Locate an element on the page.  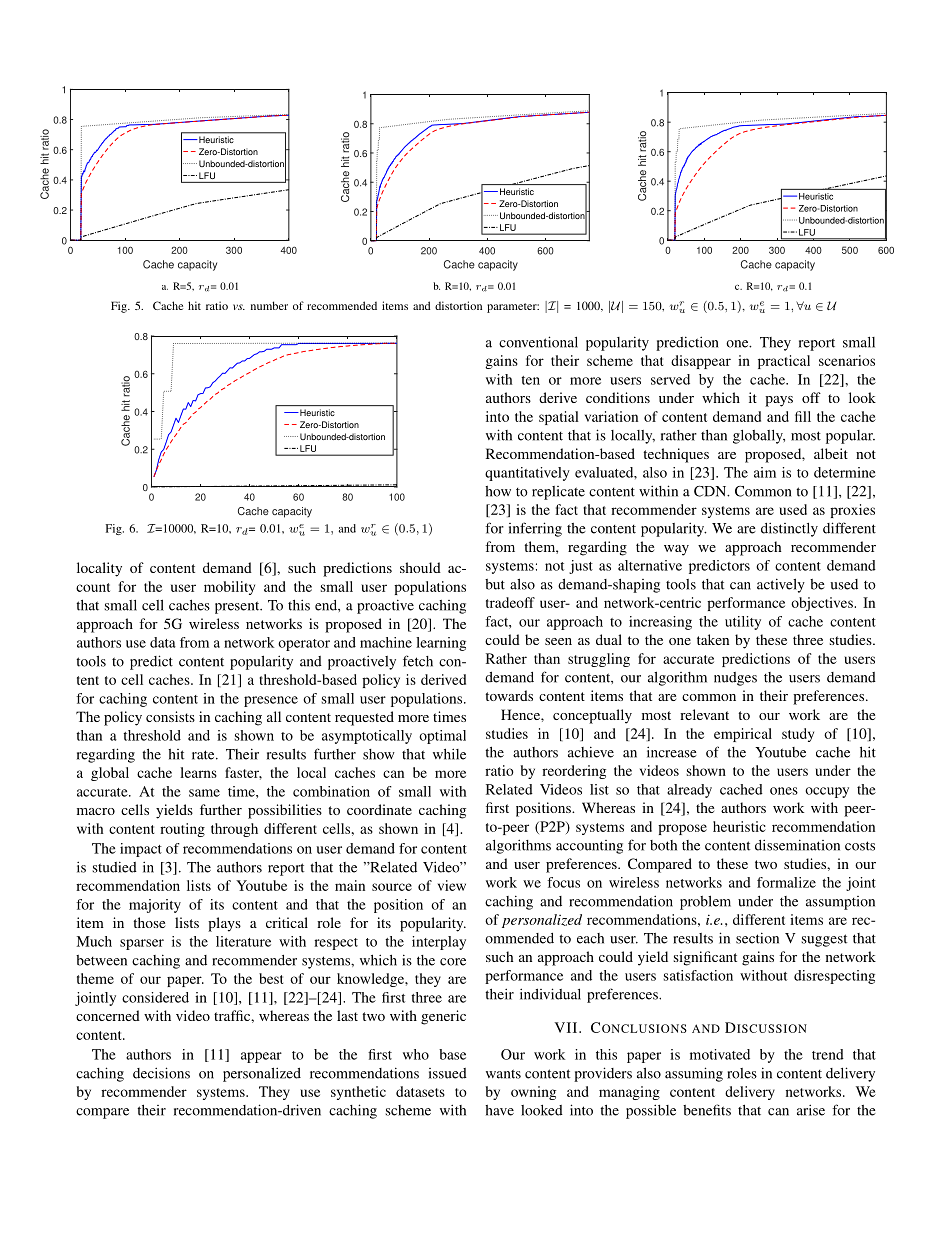
number is located at coordinates (269, 305).
